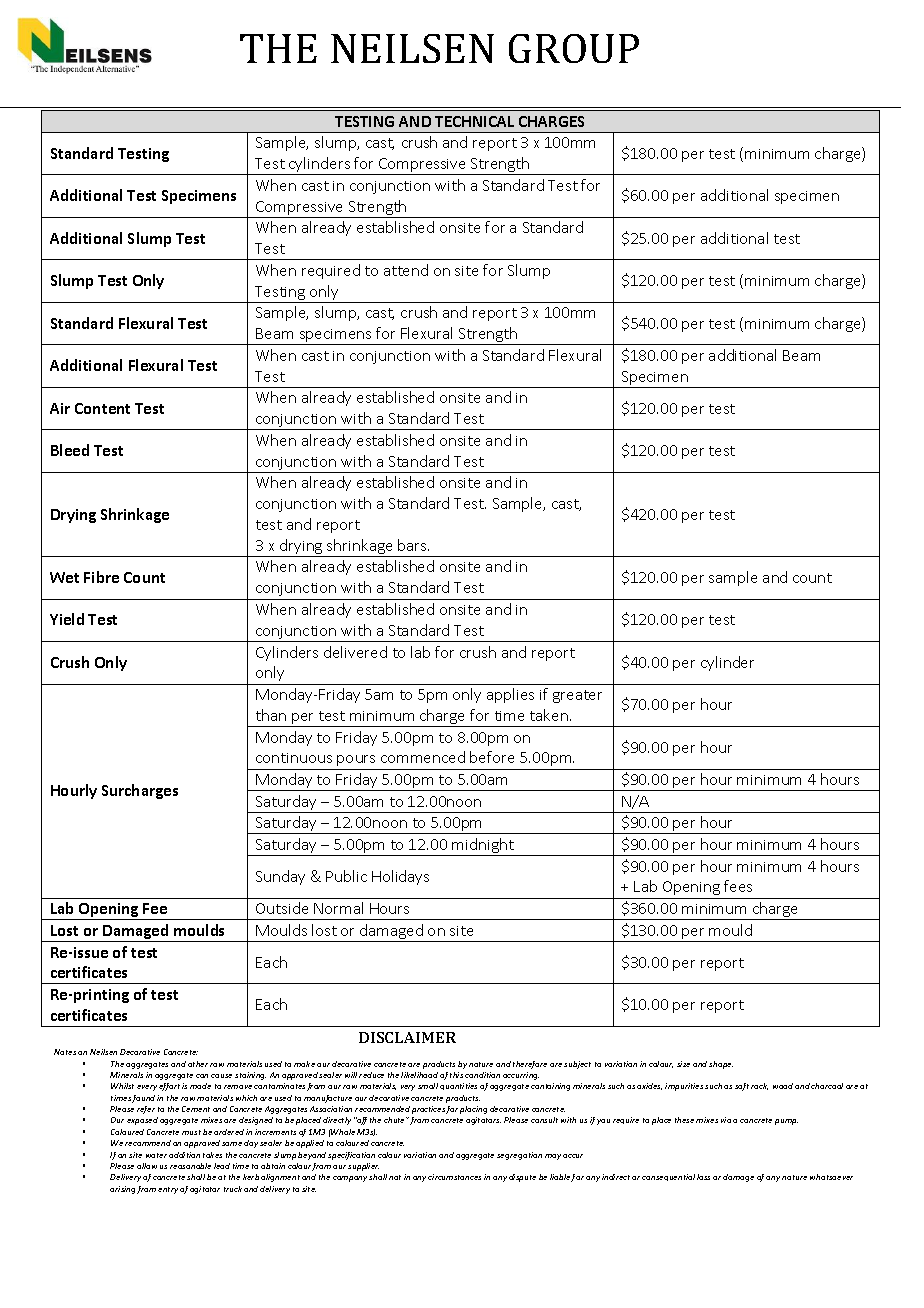 This document has width=924, height=1308. Describe the element at coordinates (549, 715) in the document. I see `taken` at that location.
